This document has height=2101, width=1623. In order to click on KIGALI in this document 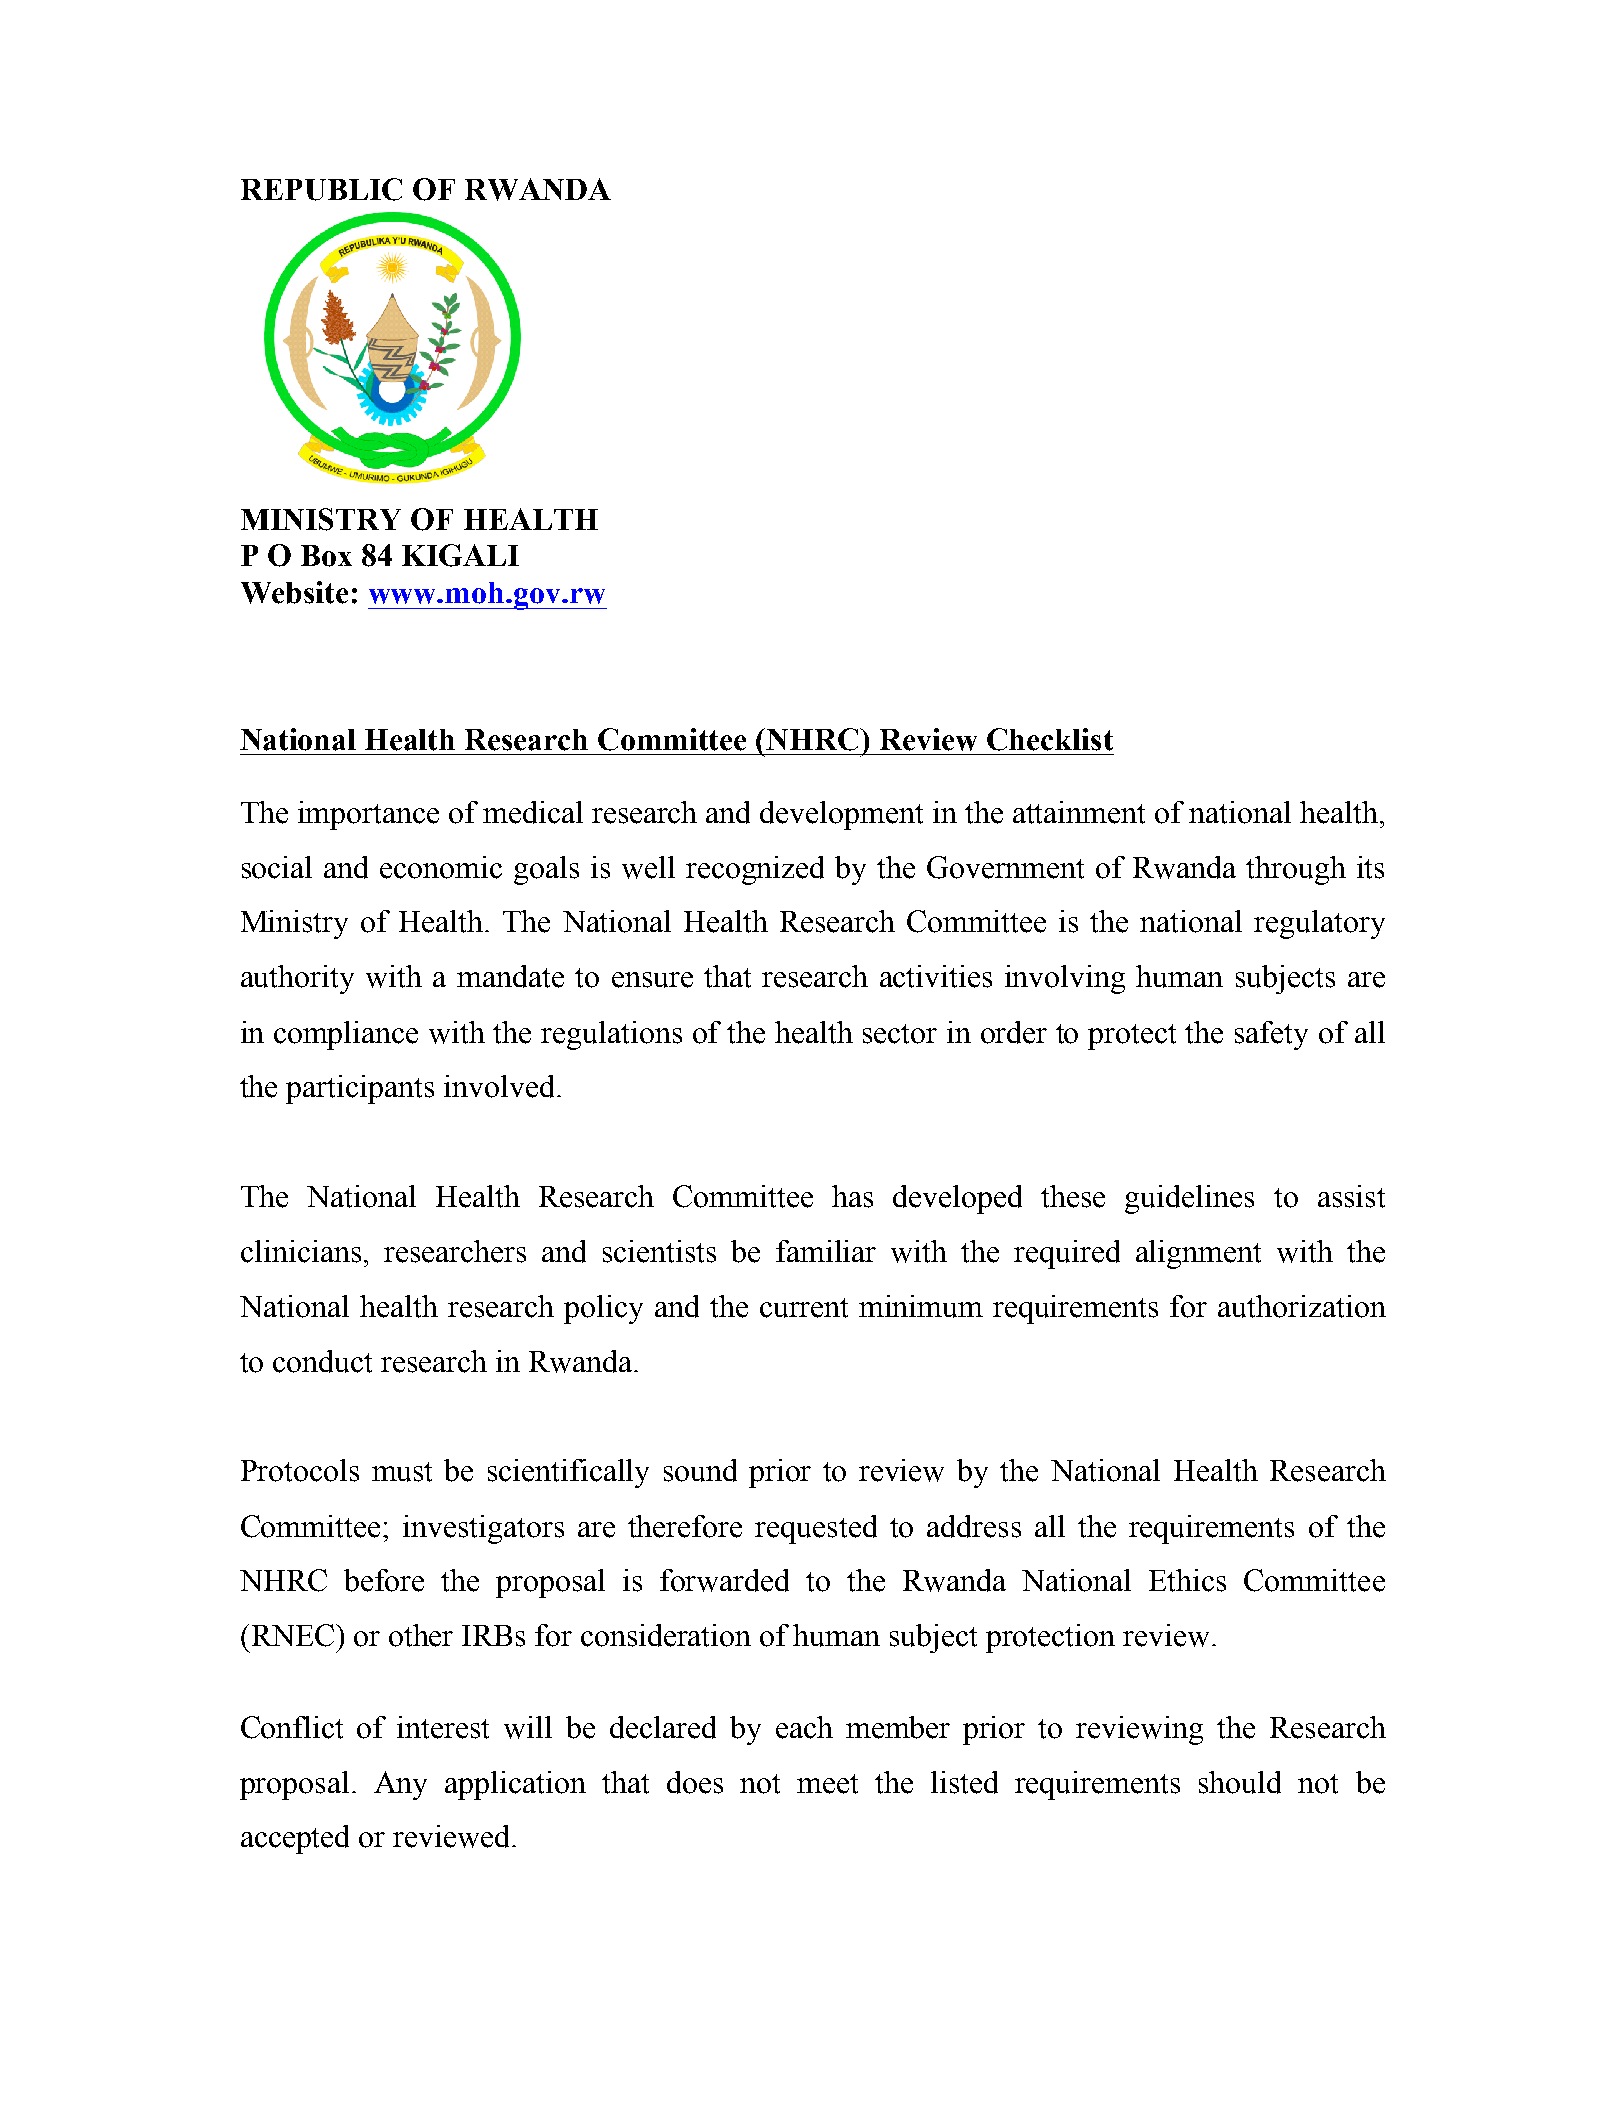, I will do `click(460, 555)`.
